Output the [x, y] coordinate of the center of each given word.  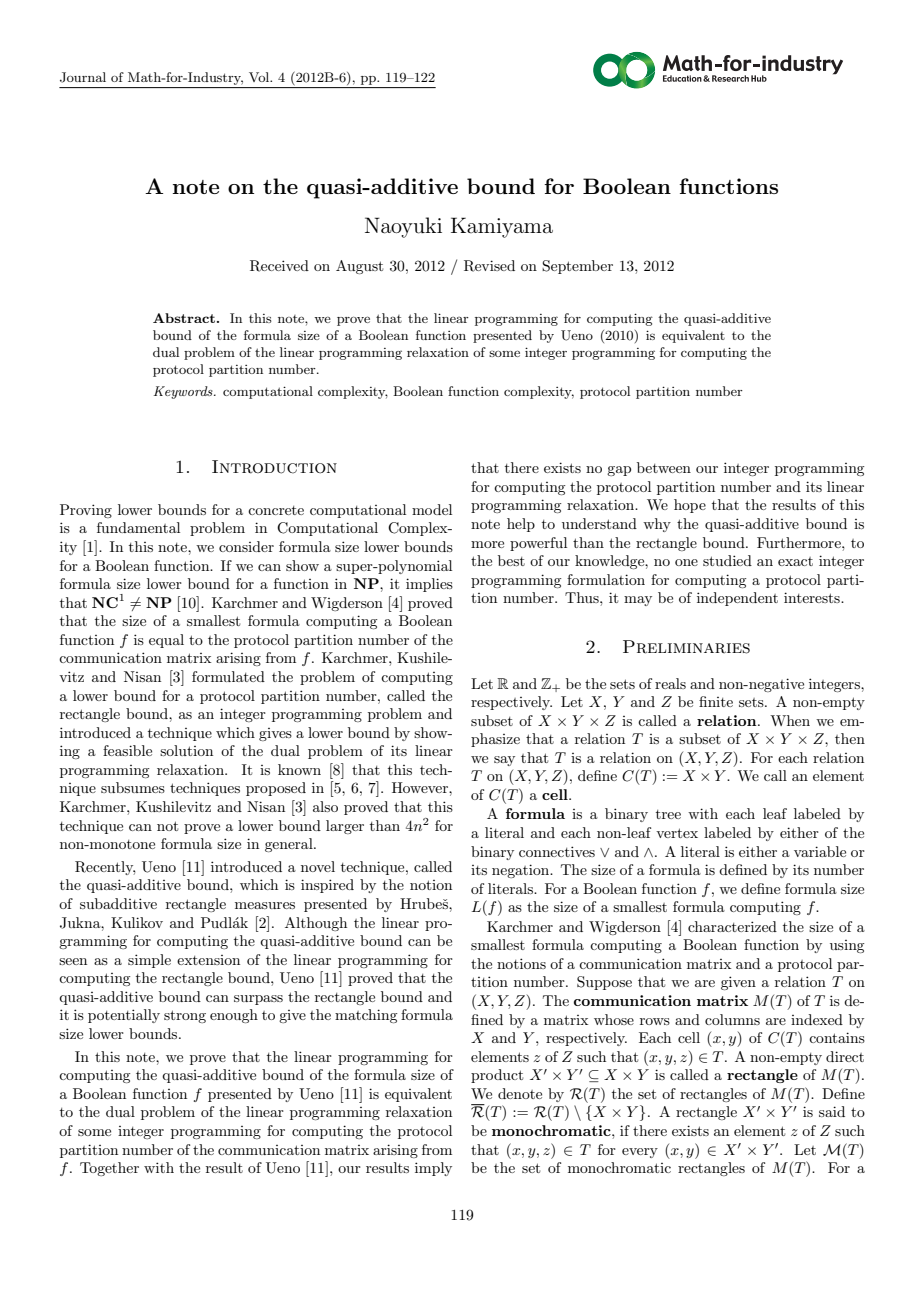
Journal [83, 77]
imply [433, 1169]
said [832, 1111]
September [577, 267]
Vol [260, 77]
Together [109, 1169]
